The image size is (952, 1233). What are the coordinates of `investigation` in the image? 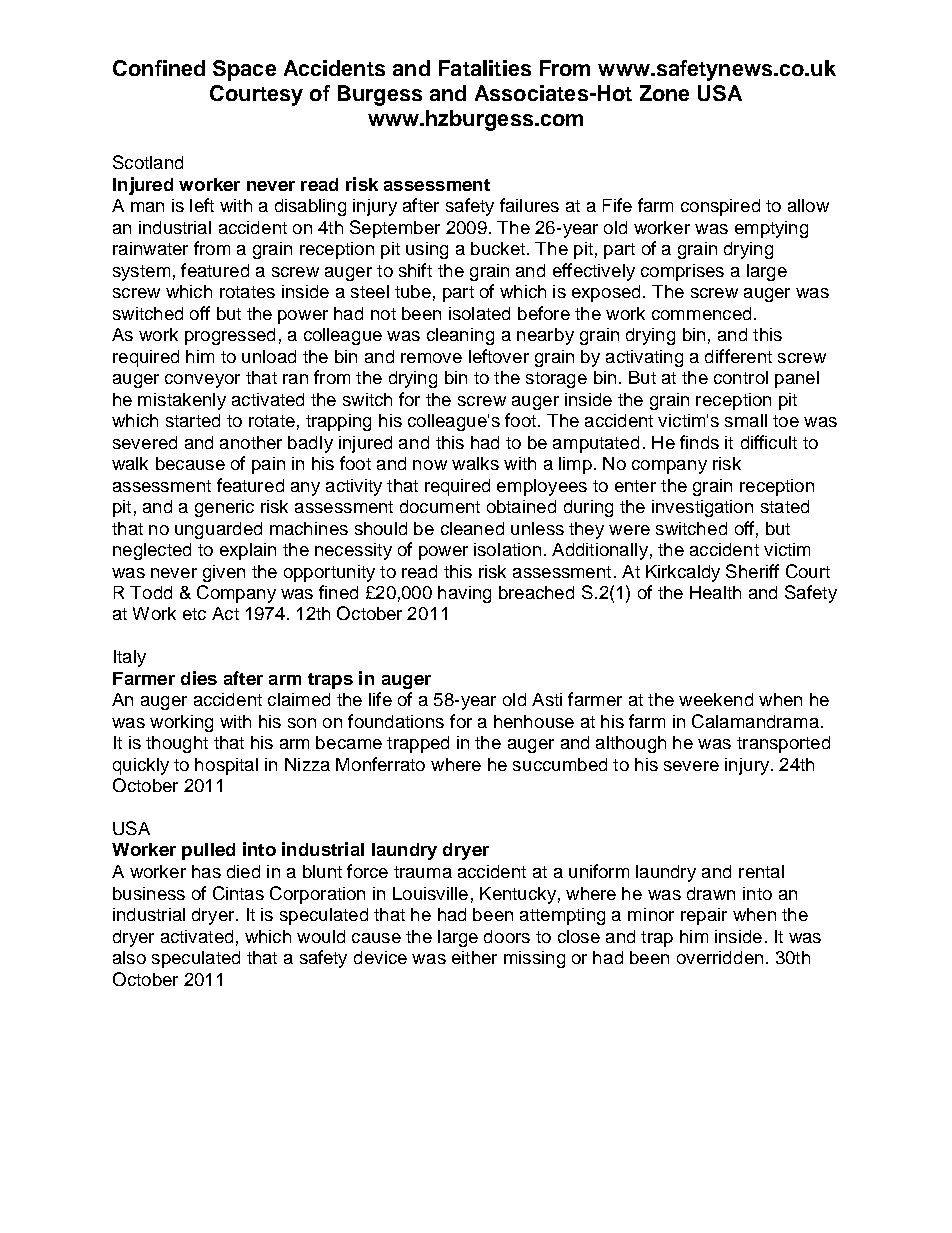 It's located at (702, 508).
